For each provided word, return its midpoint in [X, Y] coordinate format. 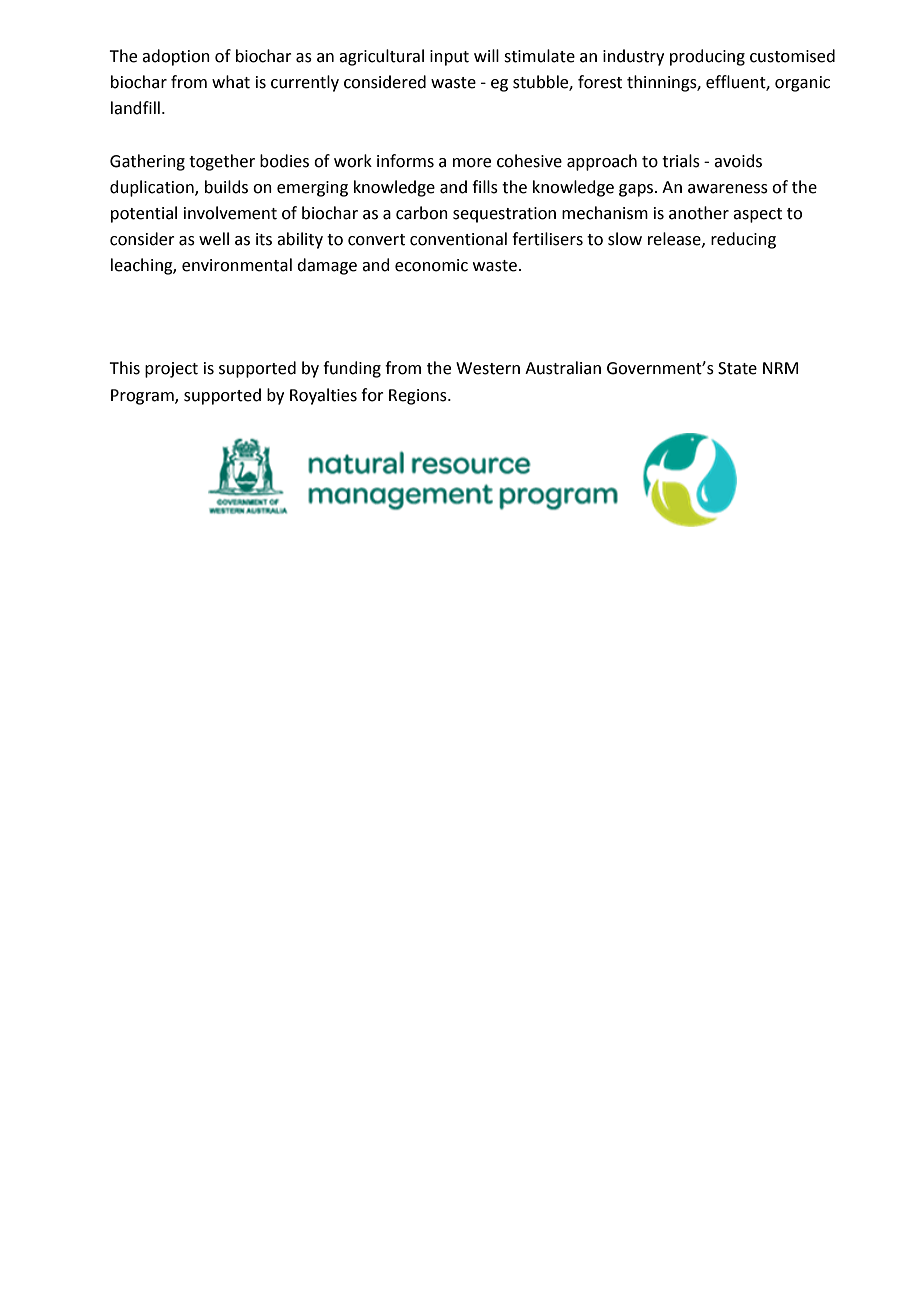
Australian [563, 368]
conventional [458, 239]
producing [707, 57]
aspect [757, 215]
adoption [176, 57]
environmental [237, 265]
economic [431, 265]
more [472, 163]
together [222, 162]
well [214, 239]
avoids [738, 161]
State [737, 368]
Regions [419, 397]
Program [143, 397]
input [449, 58]
